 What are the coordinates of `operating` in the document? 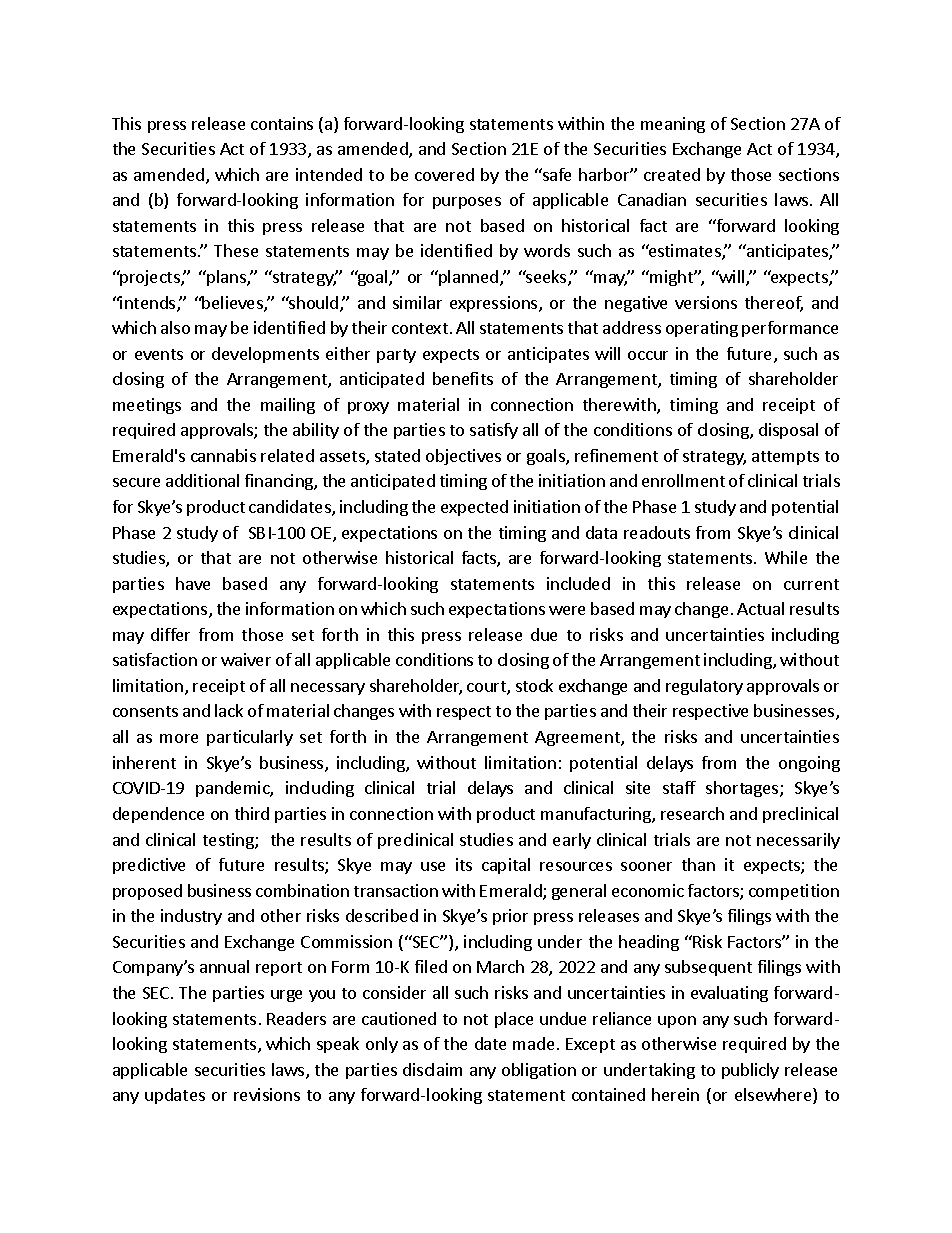 It's located at (702, 329).
